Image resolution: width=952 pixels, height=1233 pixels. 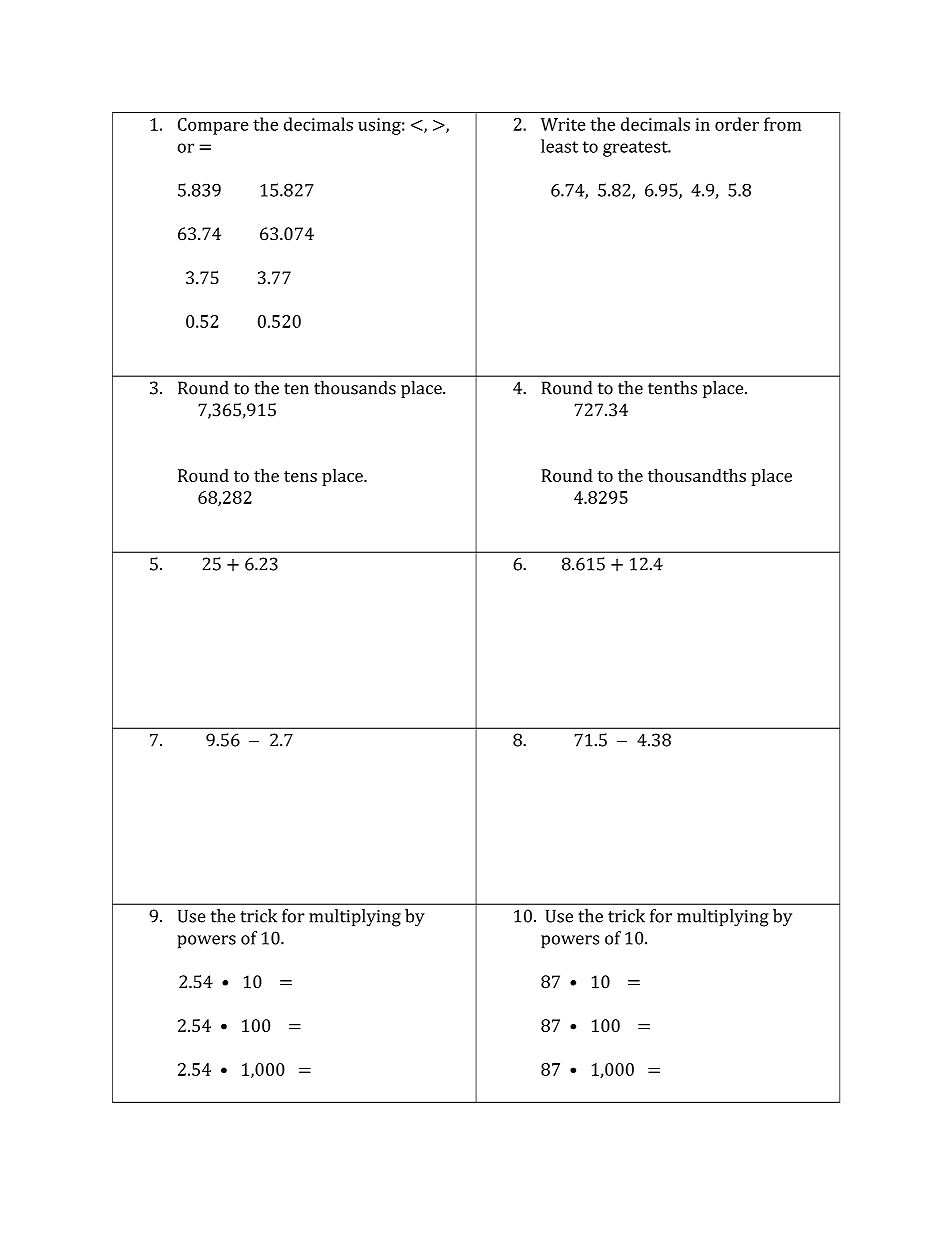 What do you see at coordinates (636, 149) in the screenshot?
I see `greatest` at bounding box center [636, 149].
